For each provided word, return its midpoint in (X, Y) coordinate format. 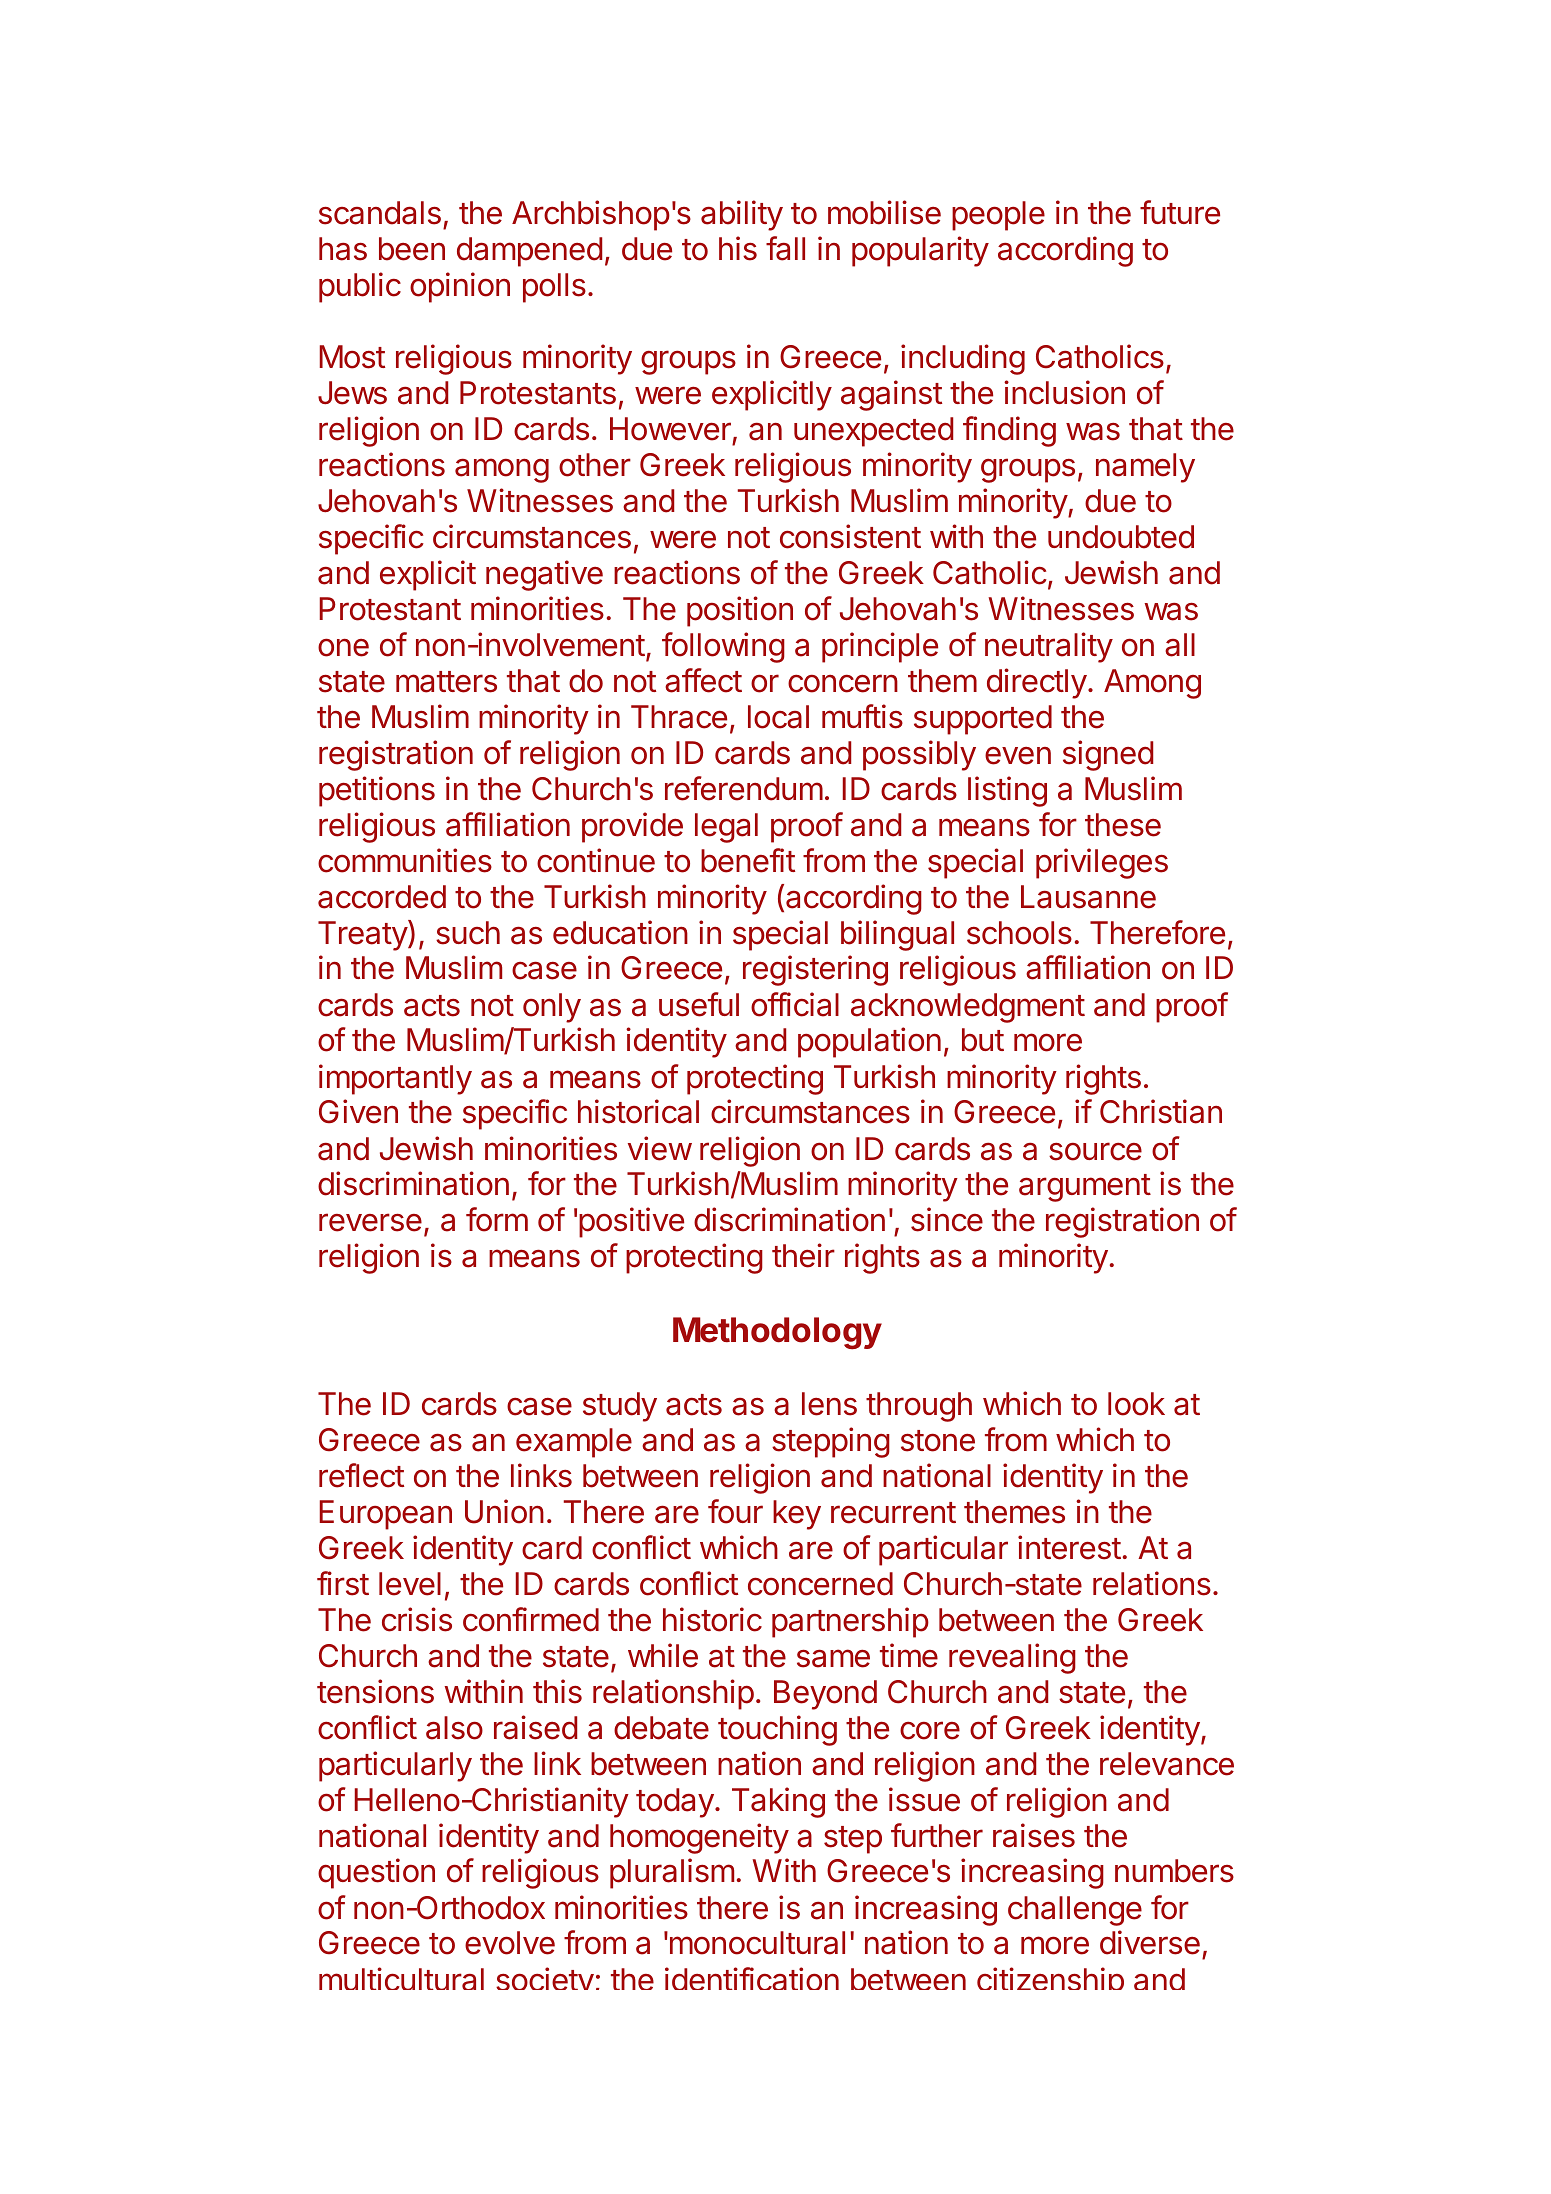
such (468, 933)
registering (815, 970)
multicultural (401, 1978)
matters (446, 682)
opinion (460, 287)
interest (1069, 1547)
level (410, 1584)
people (998, 216)
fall (785, 248)
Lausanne (1088, 897)
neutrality (1049, 647)
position (740, 611)
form (497, 1219)
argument (1085, 1188)
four (735, 1511)
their (803, 1255)
